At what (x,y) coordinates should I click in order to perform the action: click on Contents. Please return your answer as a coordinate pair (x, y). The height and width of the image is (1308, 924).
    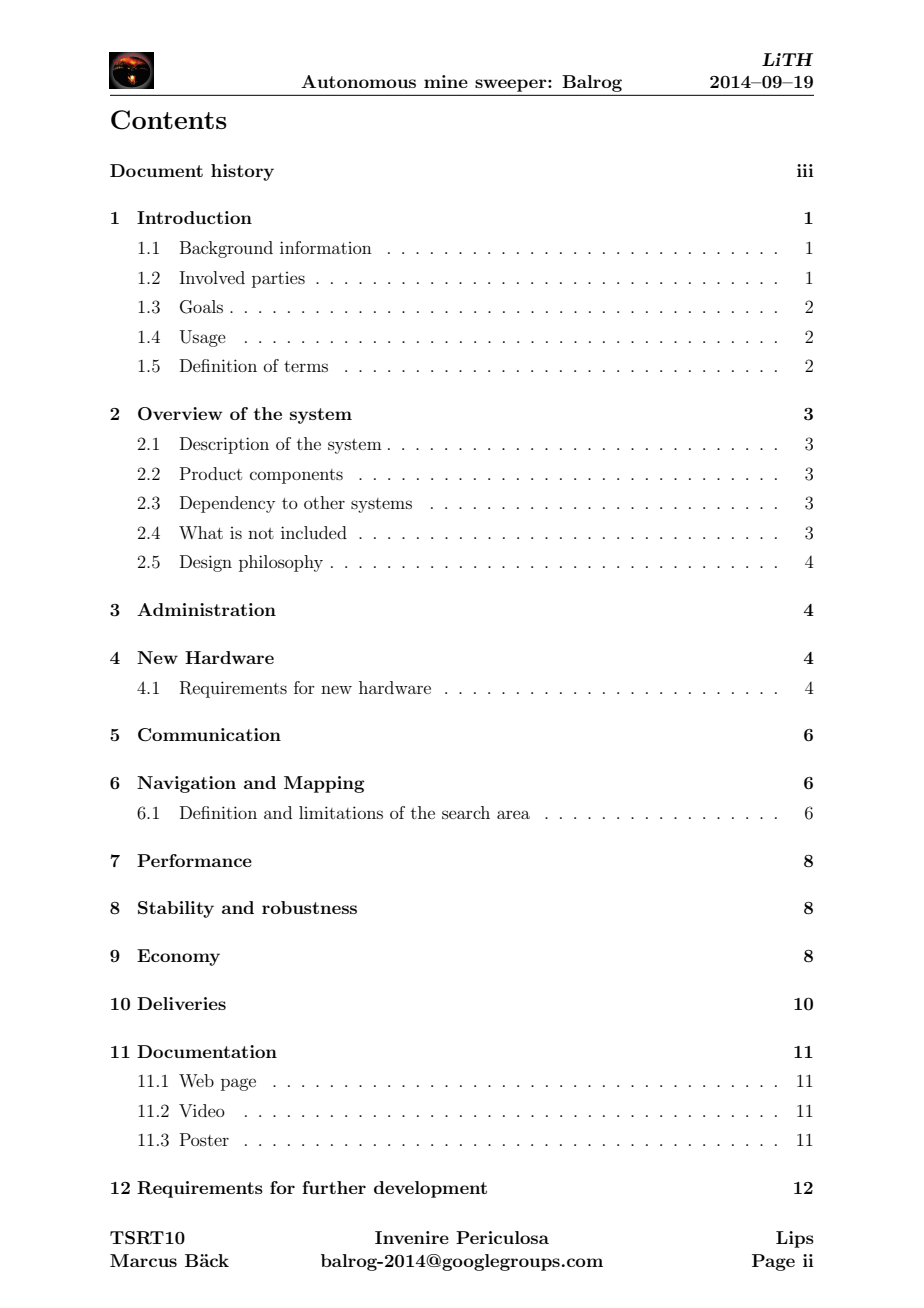
    Looking at the image, I should click on (169, 120).
